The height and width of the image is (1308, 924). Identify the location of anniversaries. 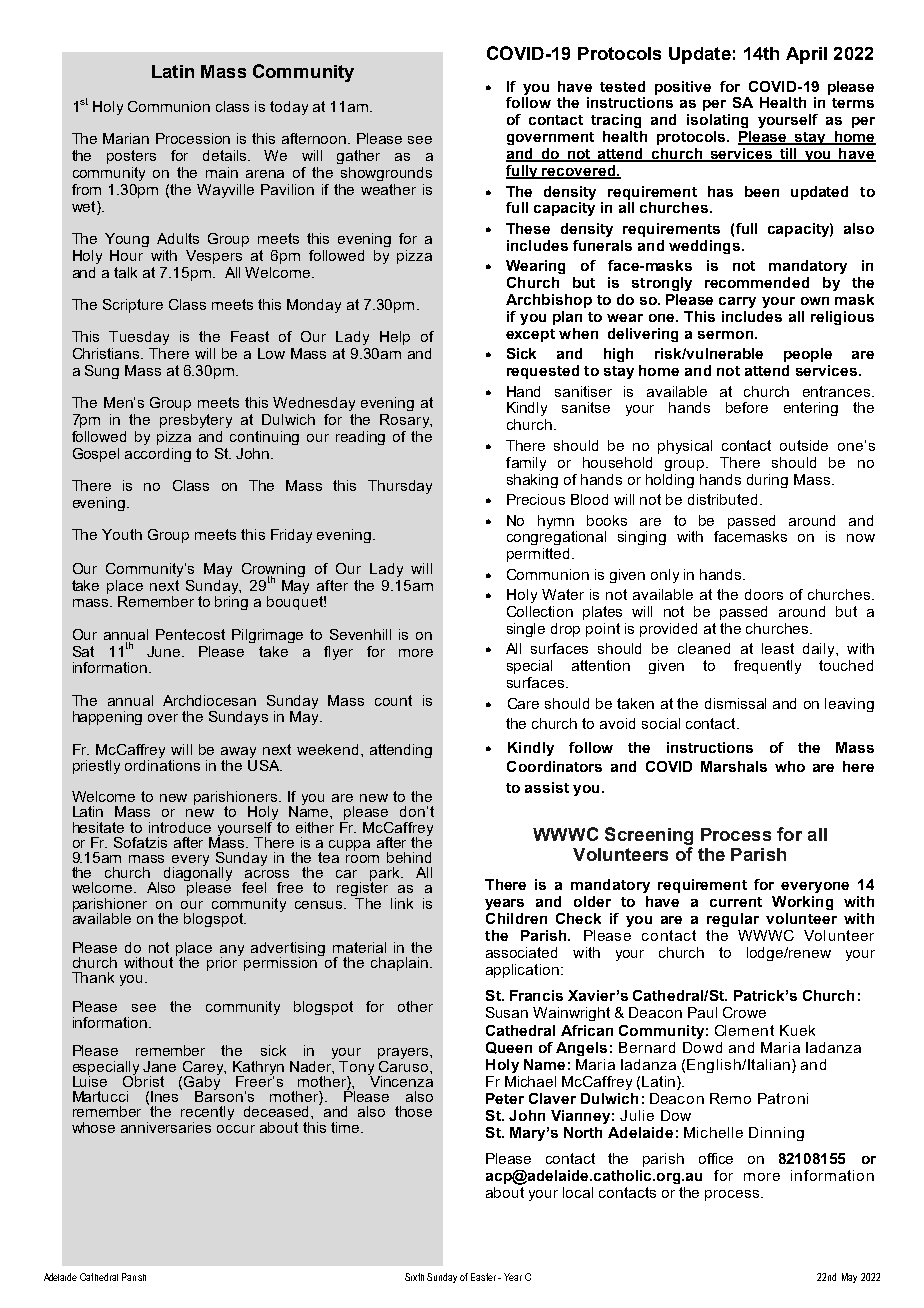
(166, 1127).
